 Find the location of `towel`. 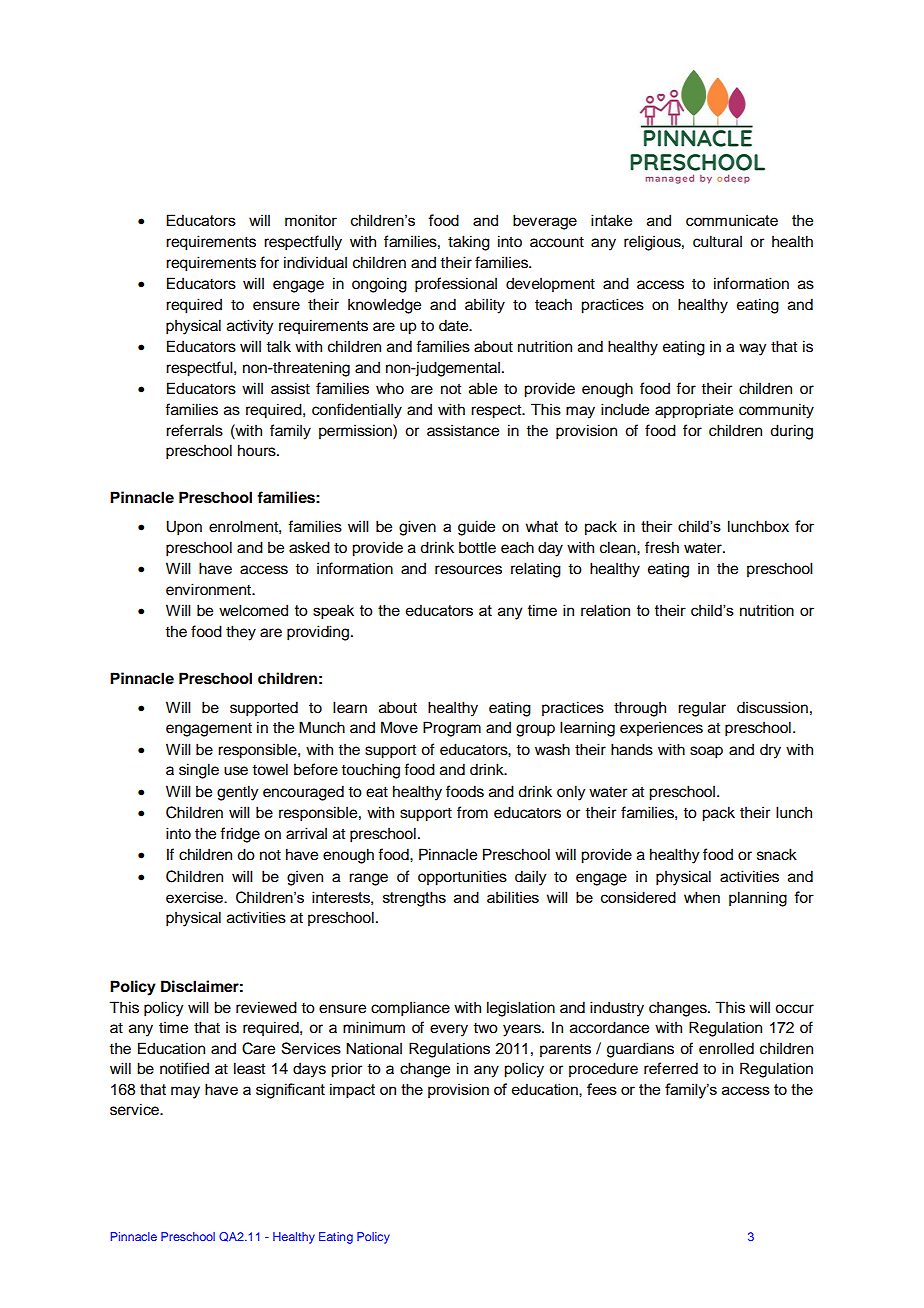

towel is located at coordinates (270, 769).
